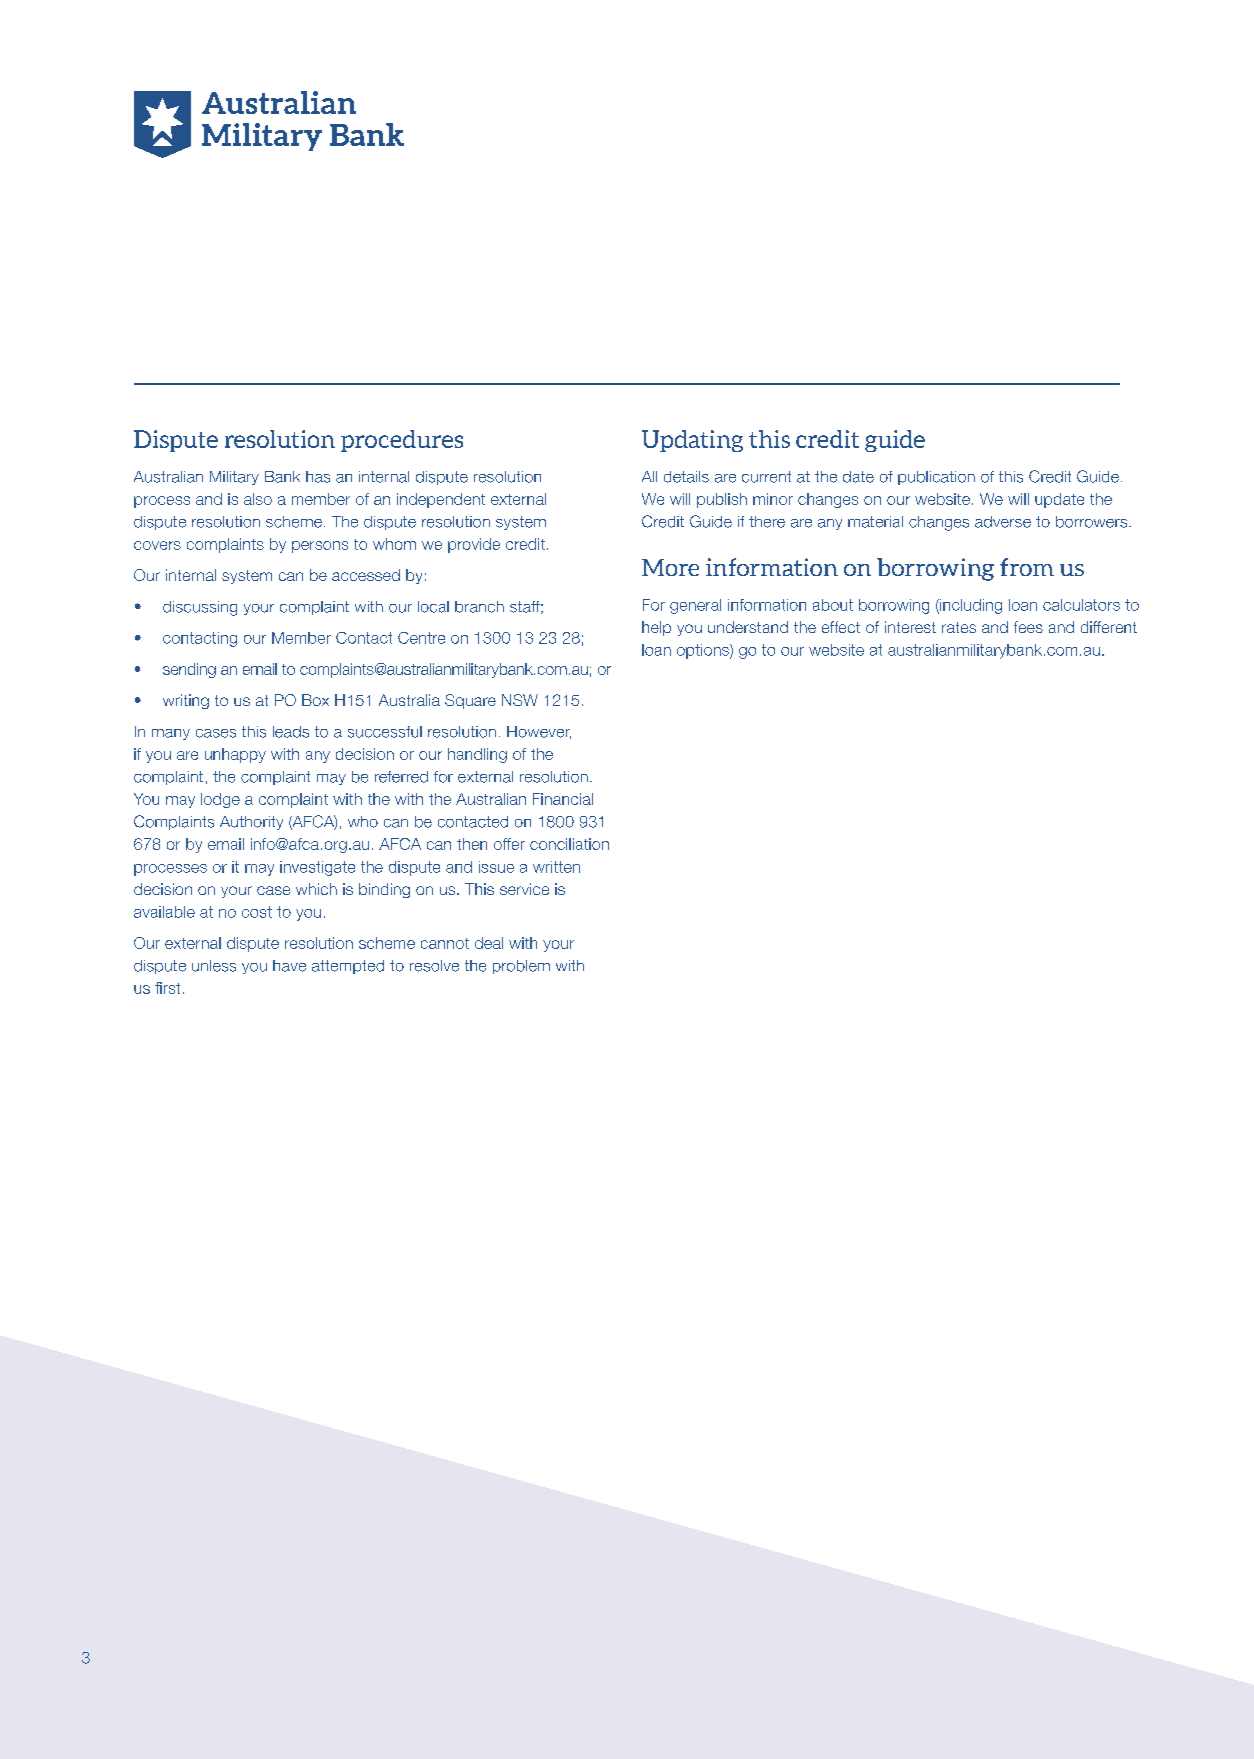 The image size is (1254, 1759). Describe the element at coordinates (318, 477) in the document. I see `has` at that location.
